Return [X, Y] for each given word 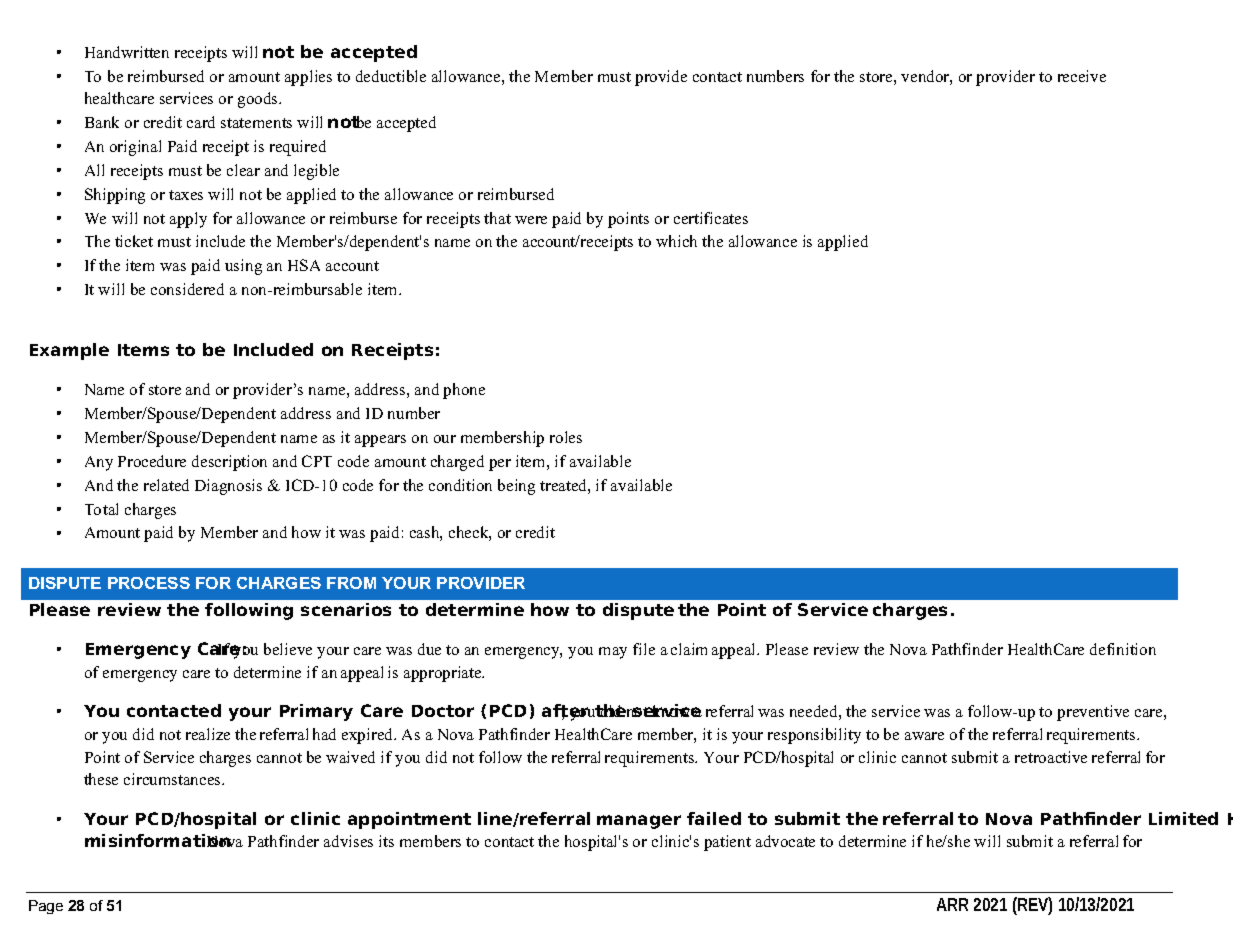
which [676, 241]
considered [187, 289]
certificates [711, 218]
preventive [1093, 713]
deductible [391, 76]
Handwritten [127, 52]
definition [1123, 649]
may [613, 653]
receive [1082, 76]
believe [288, 649]
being [516, 487]
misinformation [159, 840]
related [166, 485]
